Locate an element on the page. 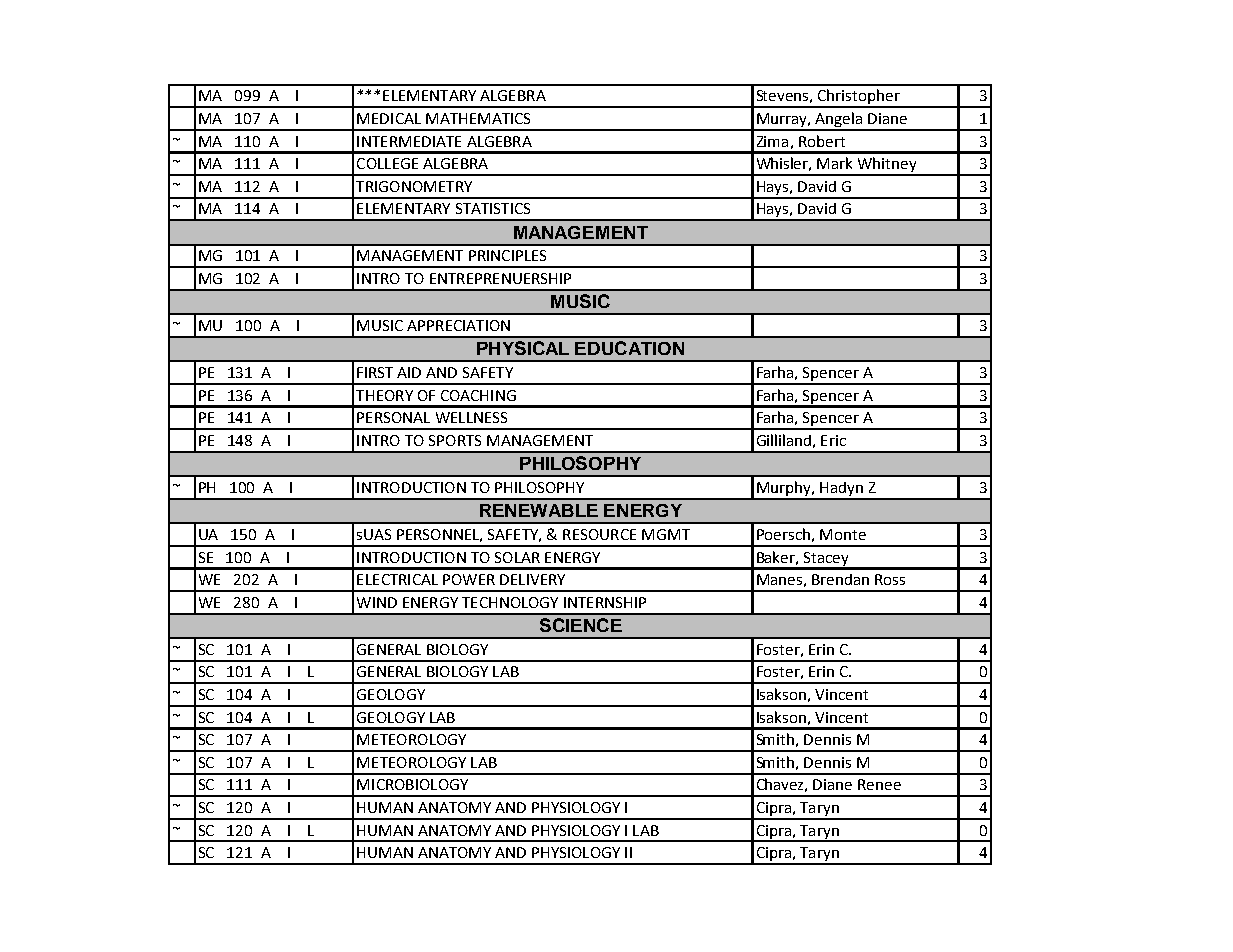 Image resolution: width=1233 pixels, height=952 pixels. RESOURCE is located at coordinates (599, 534).
